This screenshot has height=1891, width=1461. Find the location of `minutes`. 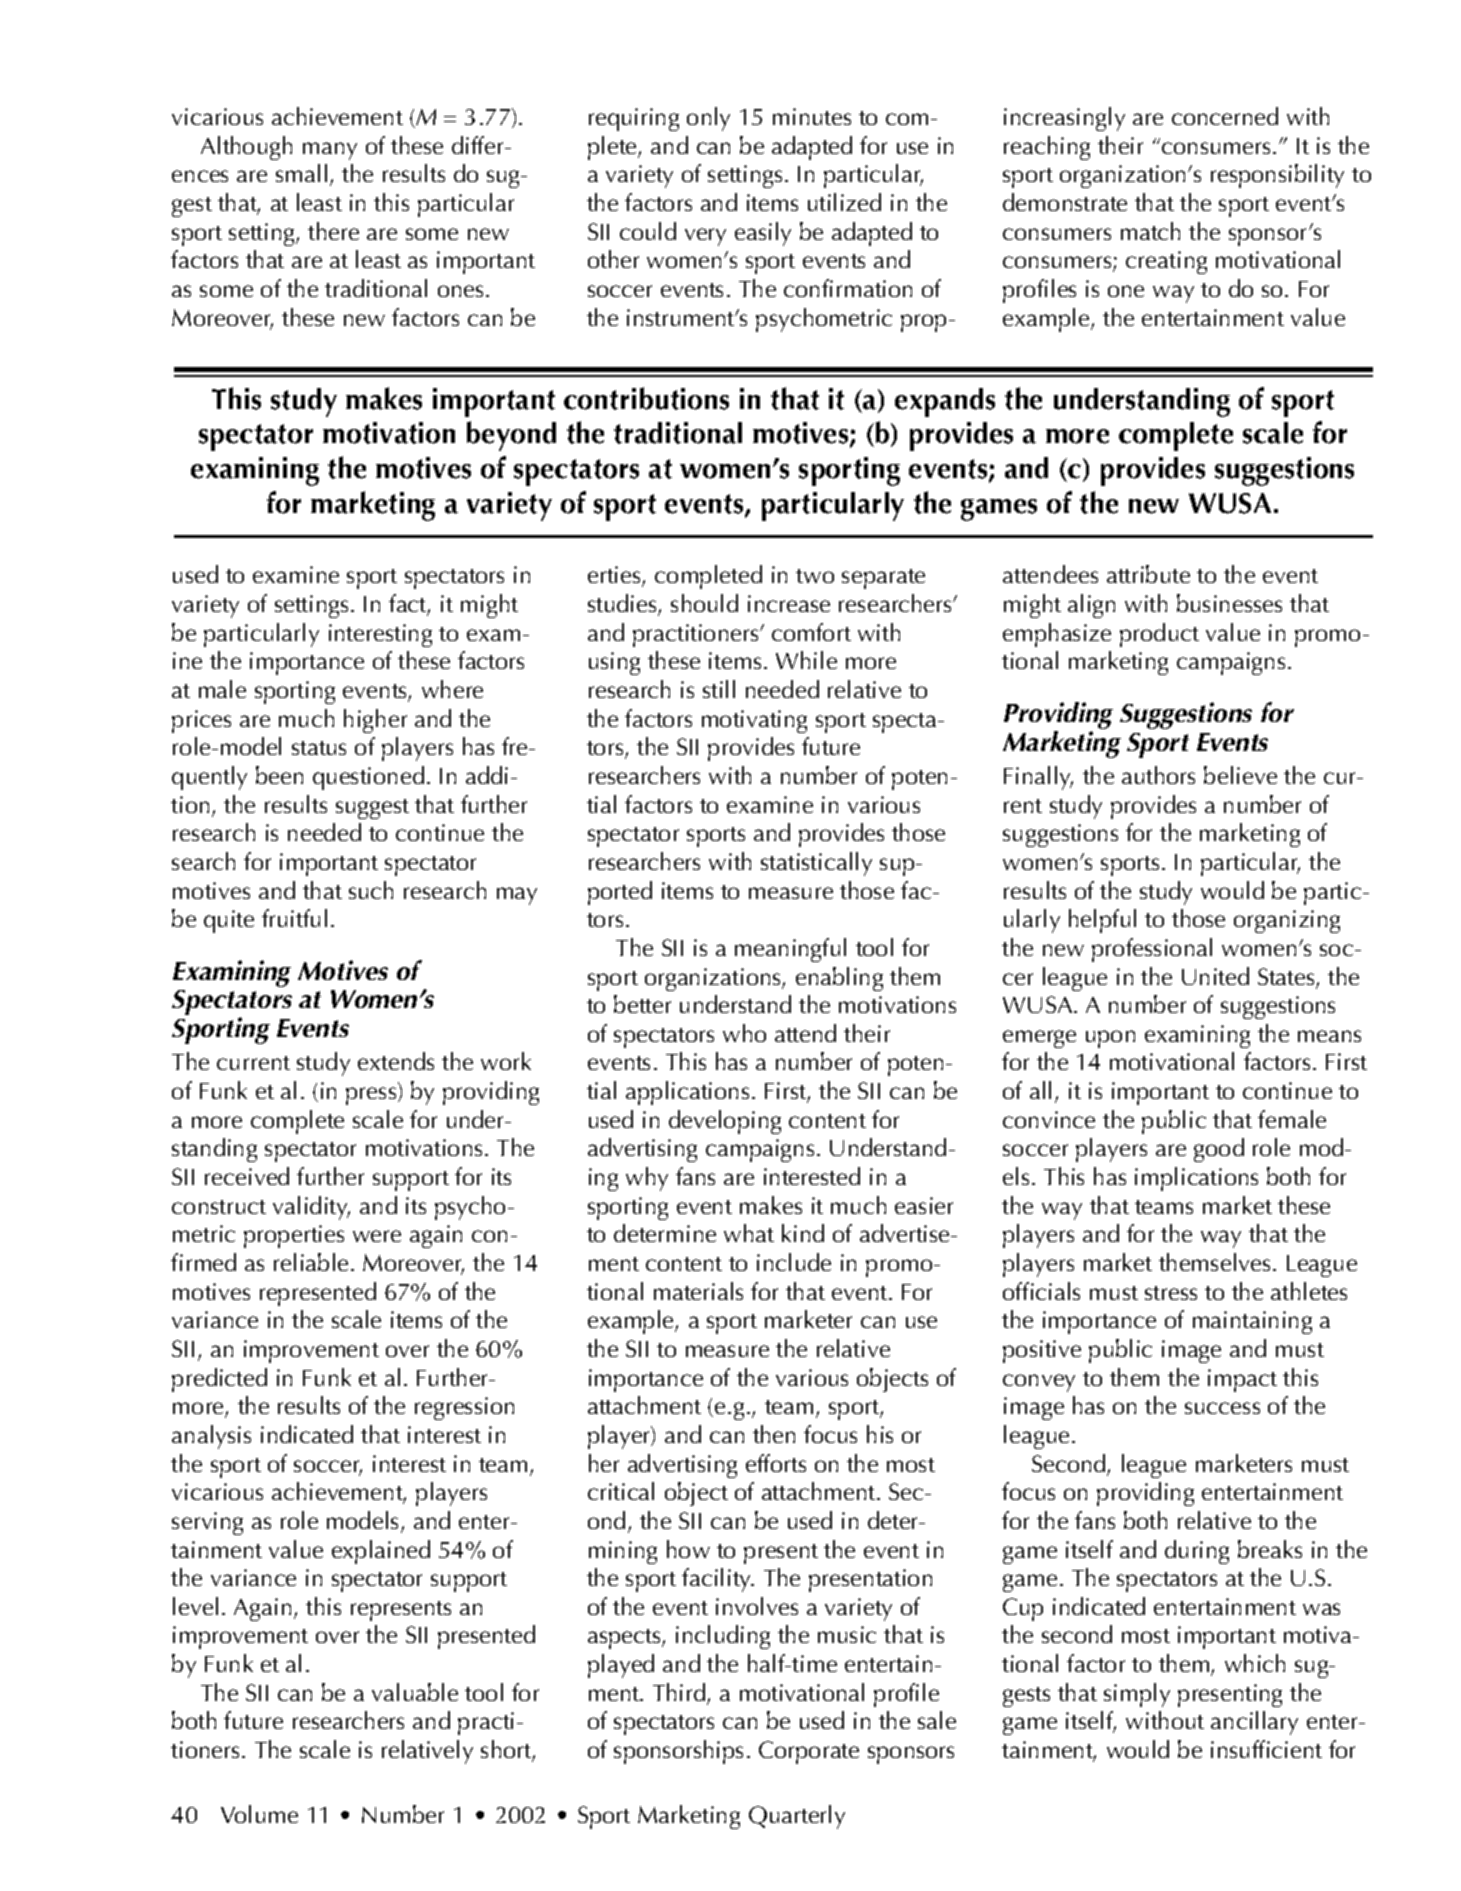

minutes is located at coordinates (812, 116).
